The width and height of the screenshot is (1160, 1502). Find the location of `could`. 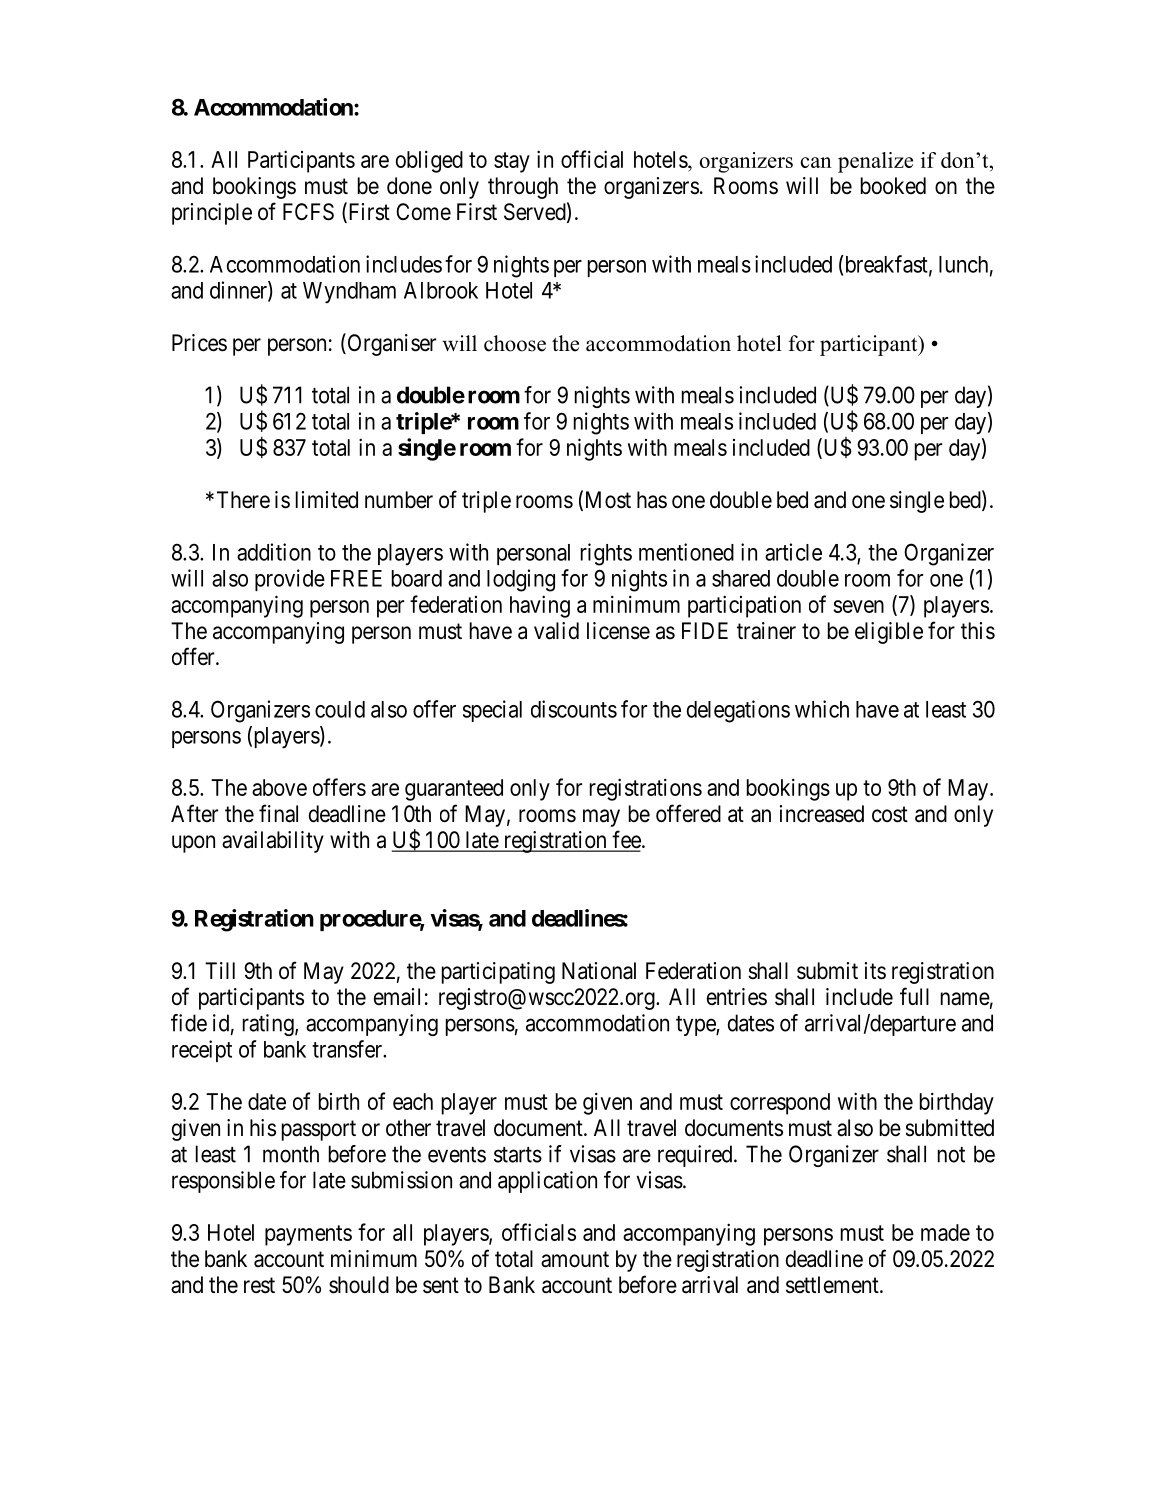

could is located at coordinates (340, 709).
